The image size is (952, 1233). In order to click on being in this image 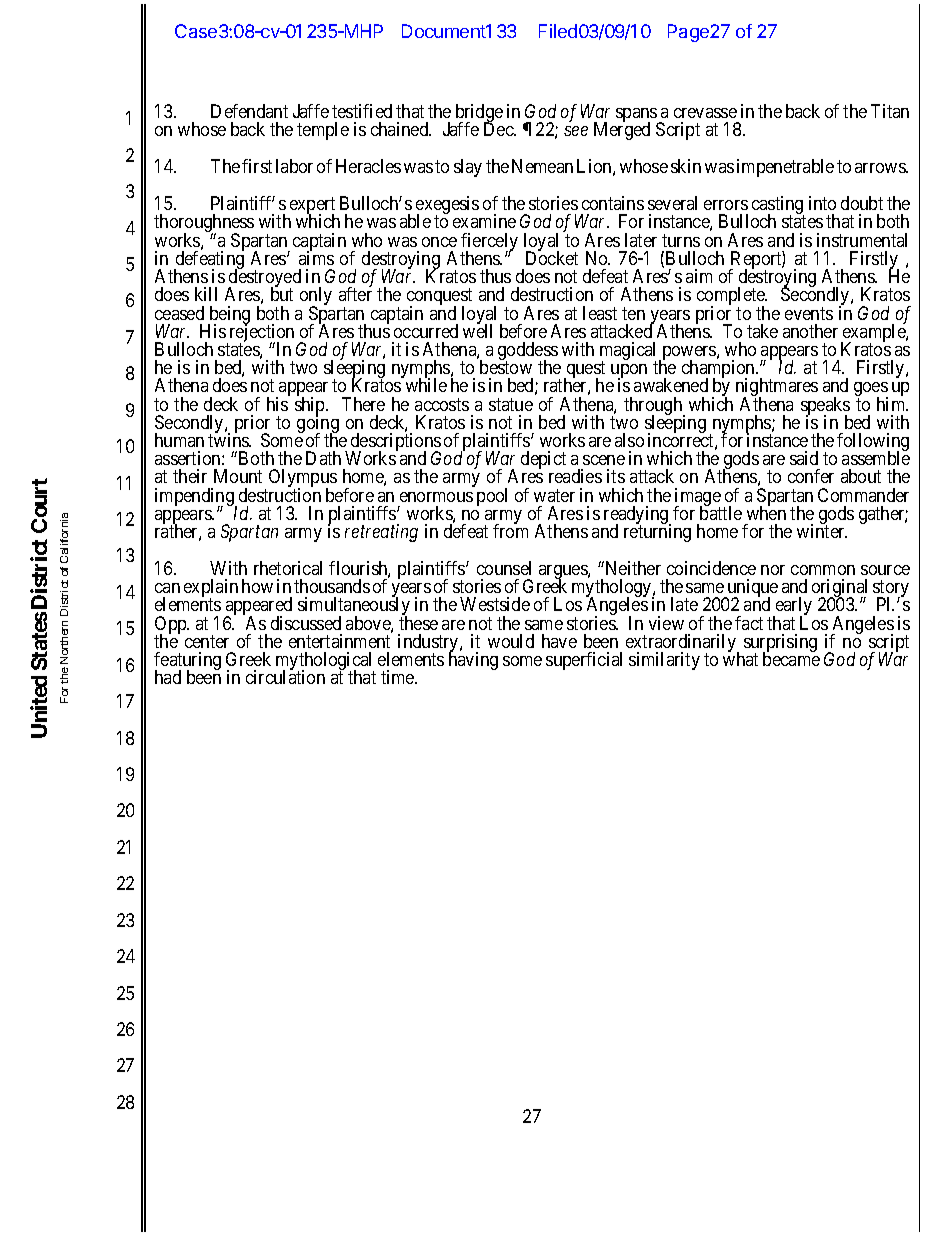, I will do `click(229, 316)`.
